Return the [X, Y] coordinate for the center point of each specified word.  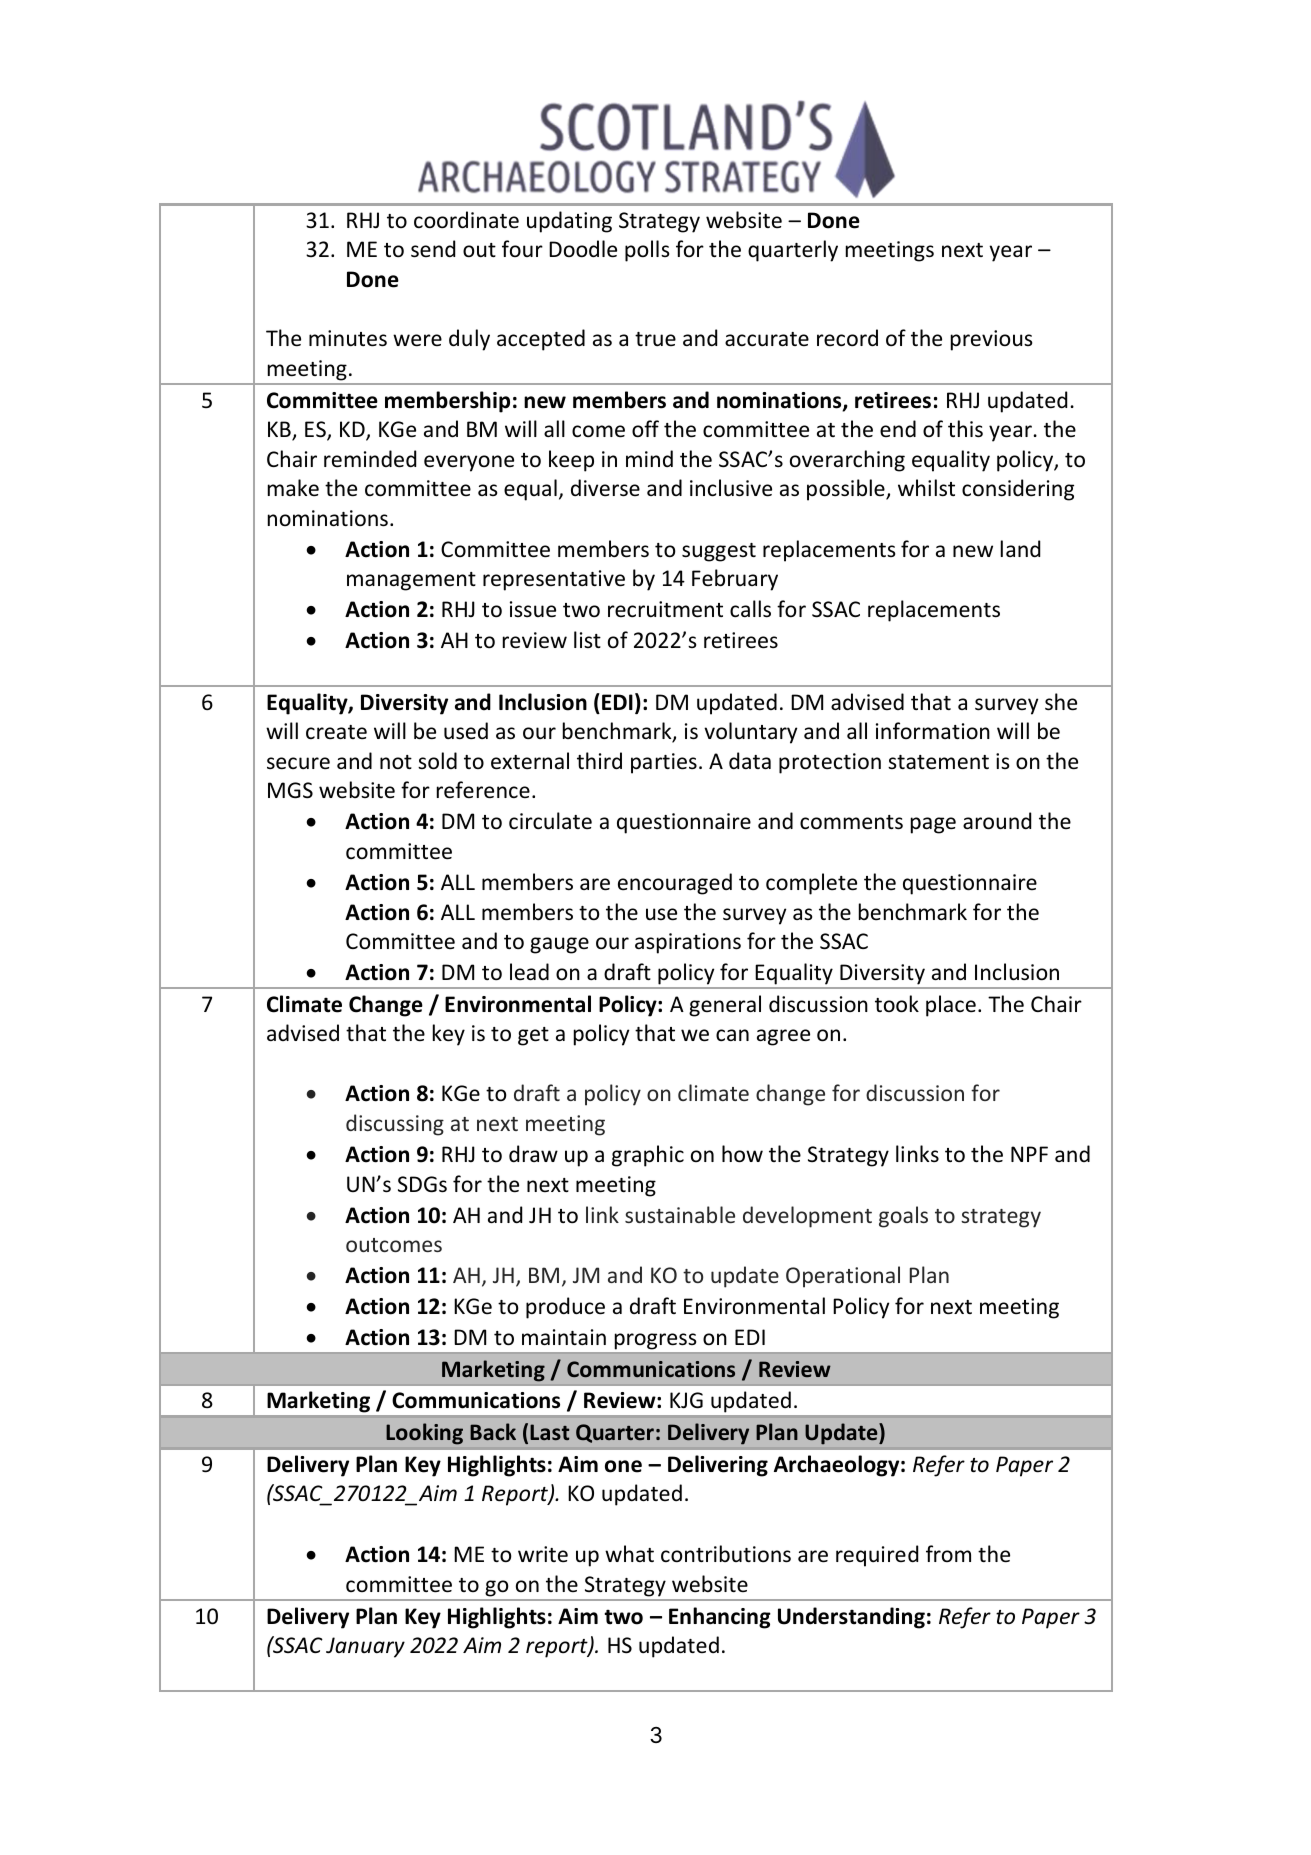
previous [991, 340]
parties [664, 763]
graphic [648, 1156]
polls [647, 251]
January [365, 1647]
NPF [1029, 1154]
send [433, 249]
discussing [395, 1125]
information [933, 730]
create [336, 732]
